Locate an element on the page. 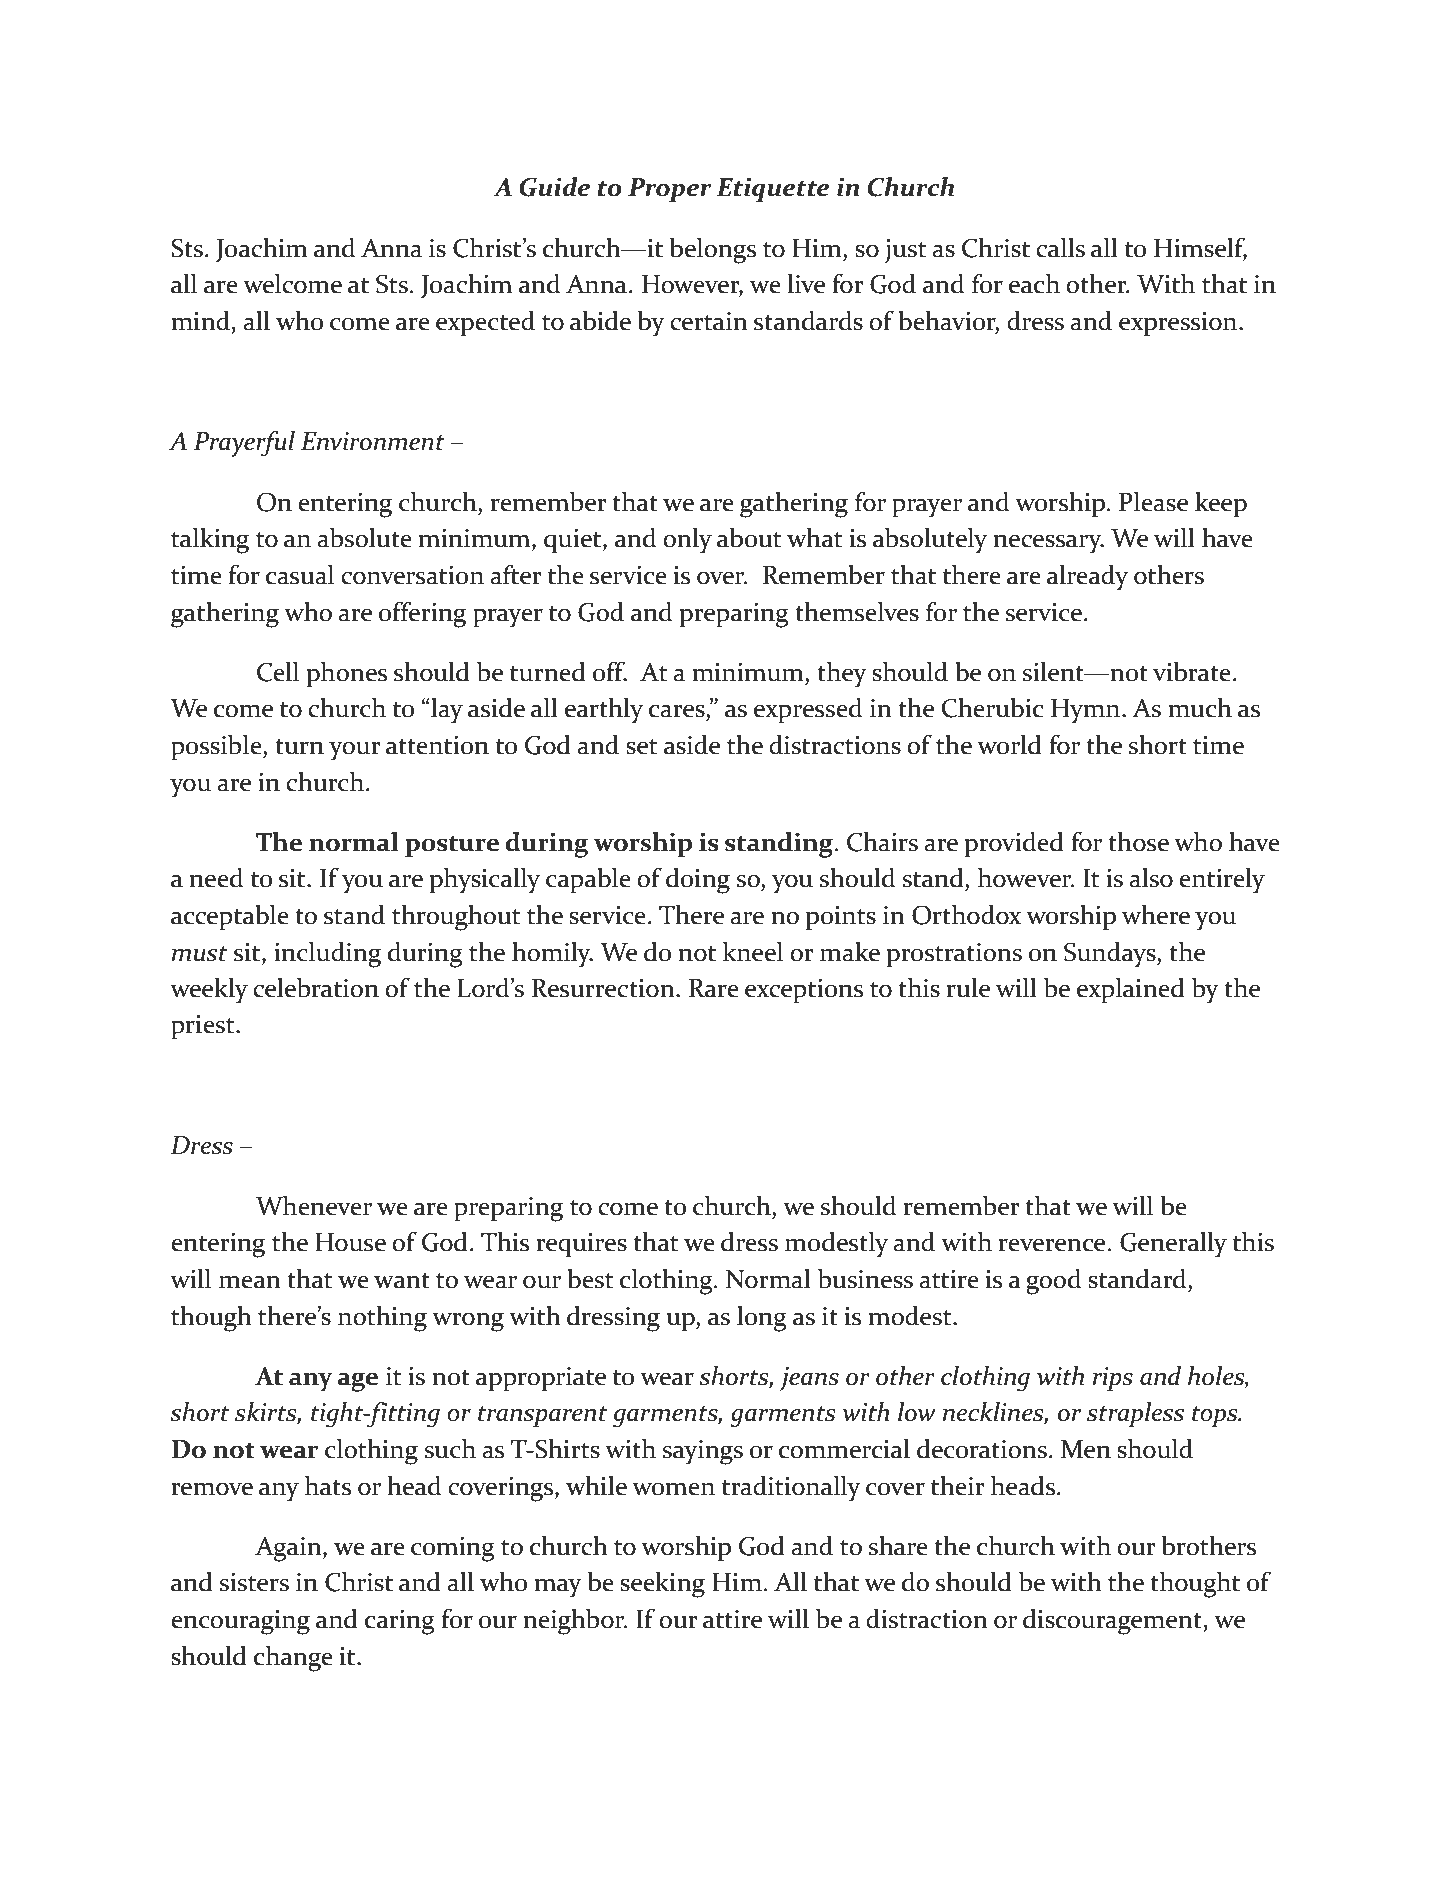  seeking is located at coordinates (662, 1585).
